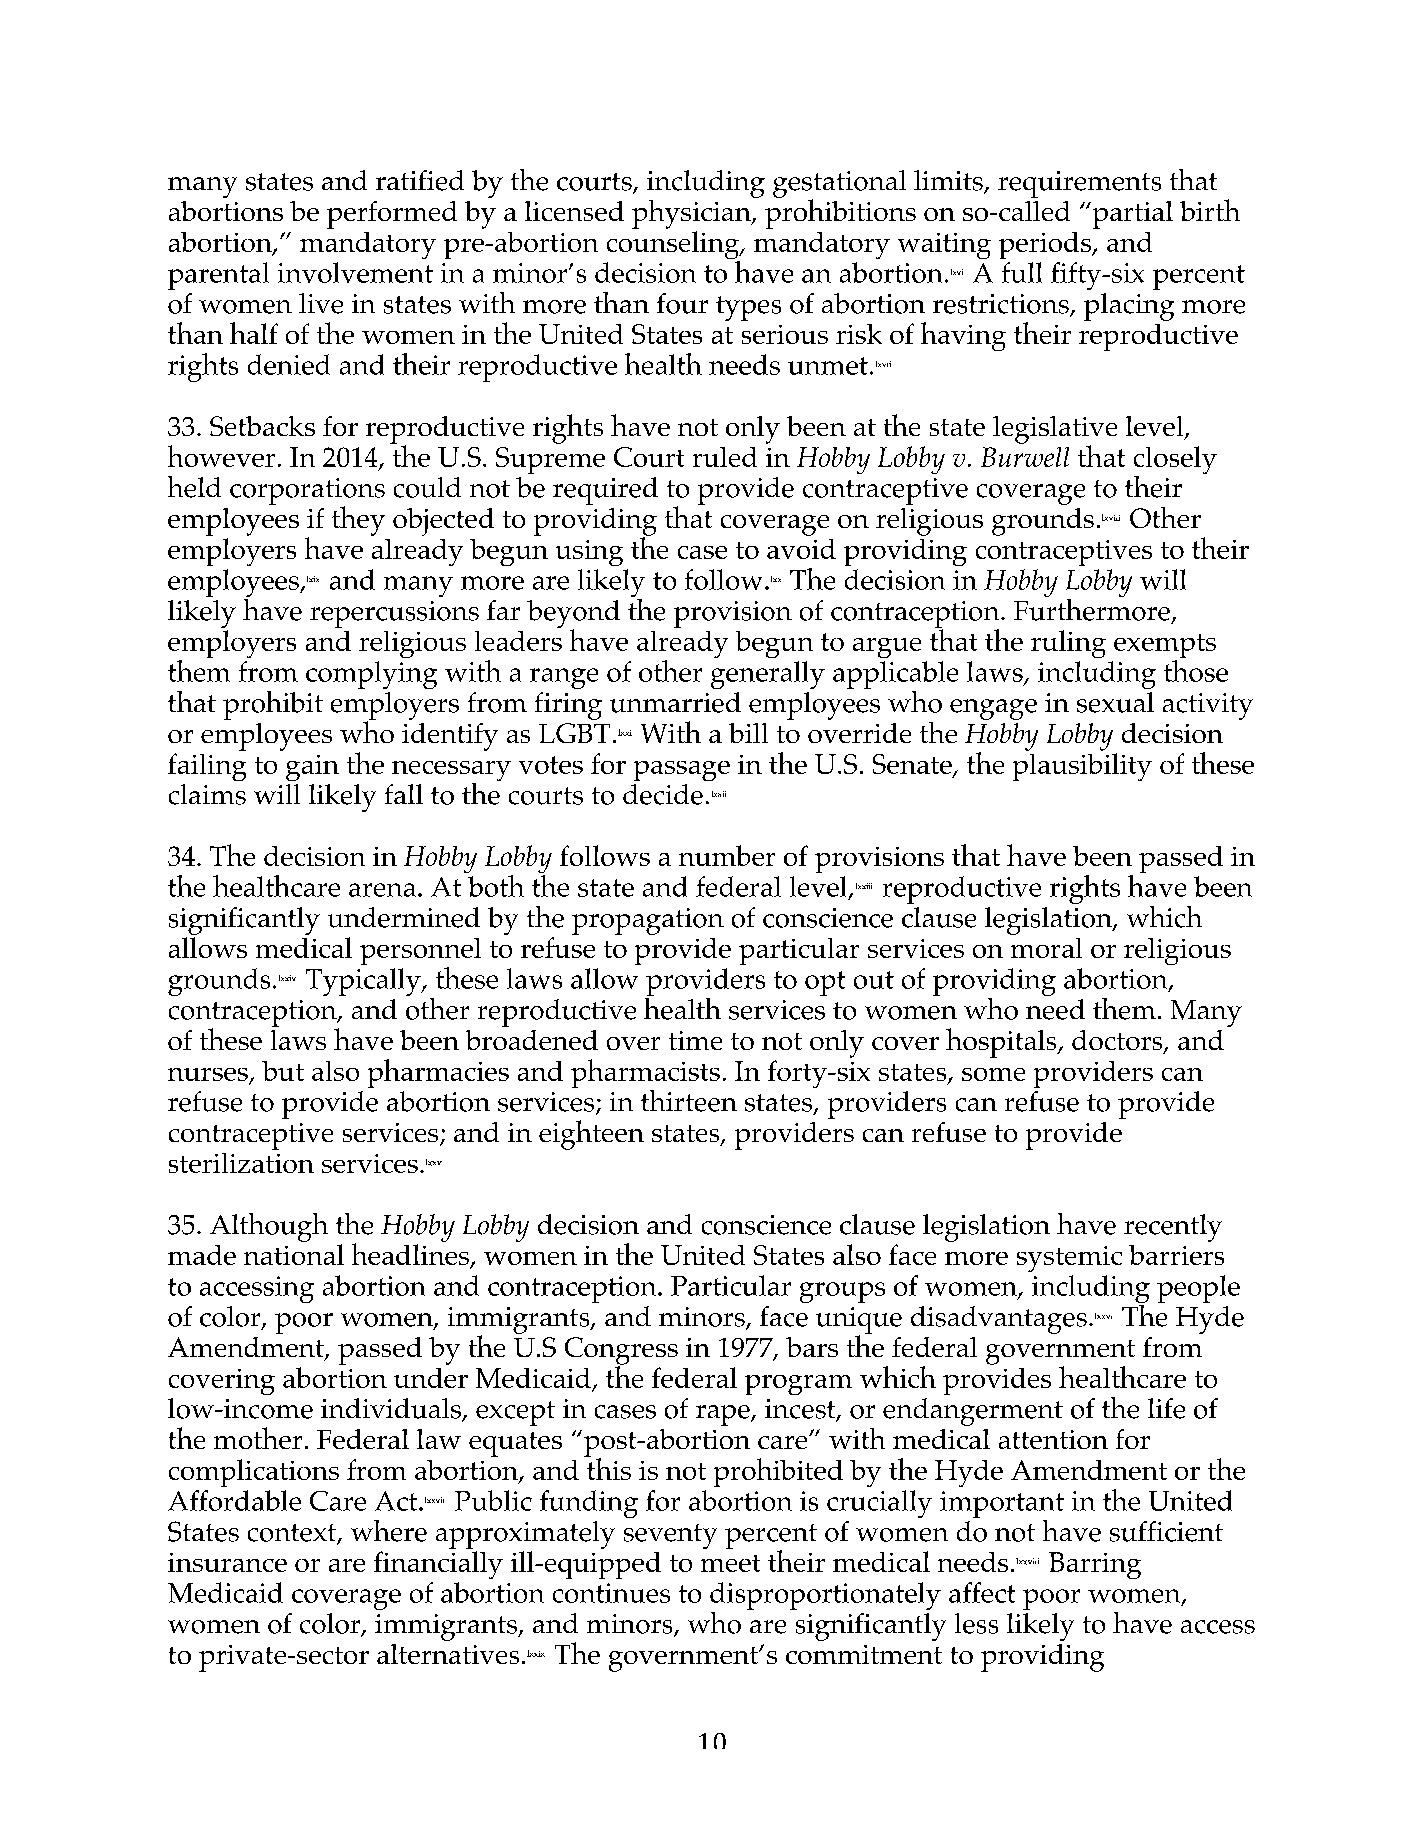  Describe the element at coordinates (1173, 1228) in the page. I see `recently` at that location.
